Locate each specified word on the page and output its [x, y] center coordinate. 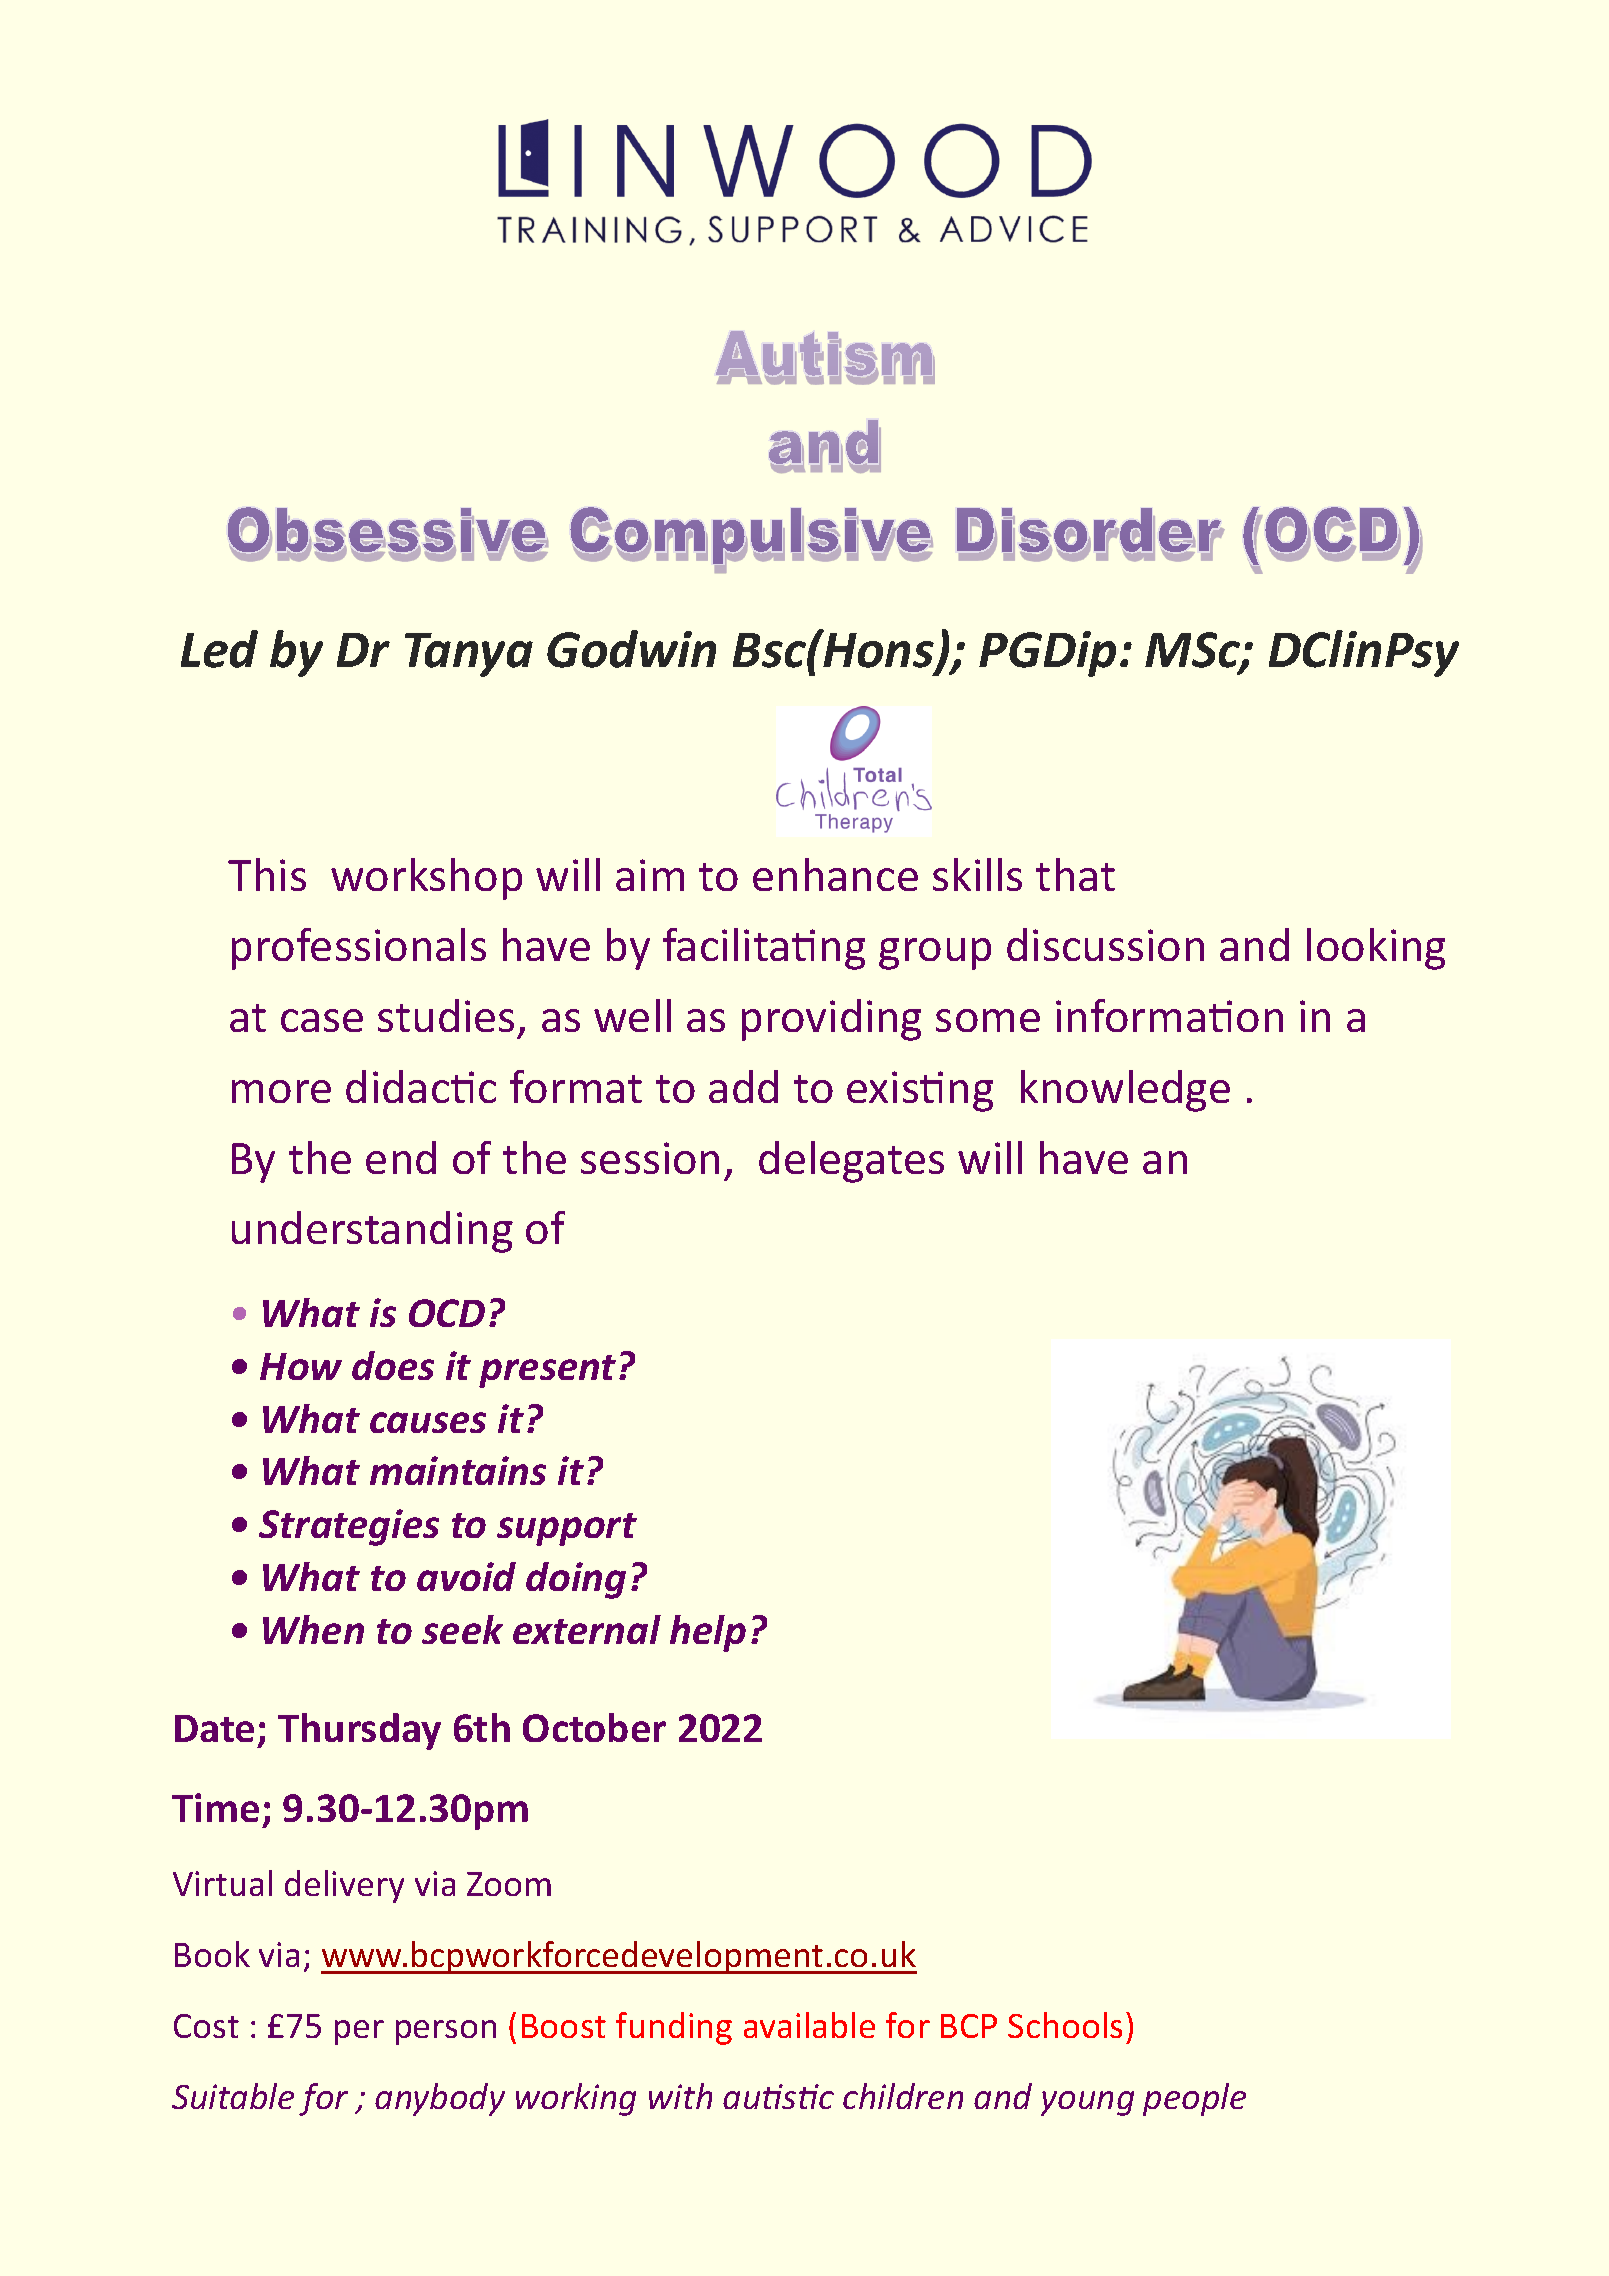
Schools [1065, 2025]
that [1075, 874]
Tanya [469, 655]
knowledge [1125, 1091]
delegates [851, 1162]
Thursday [359, 1731]
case [322, 1020]
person [446, 2032]
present [547, 1371]
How [301, 1366]
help [708, 1633]
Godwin [631, 649]
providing [831, 1020]
